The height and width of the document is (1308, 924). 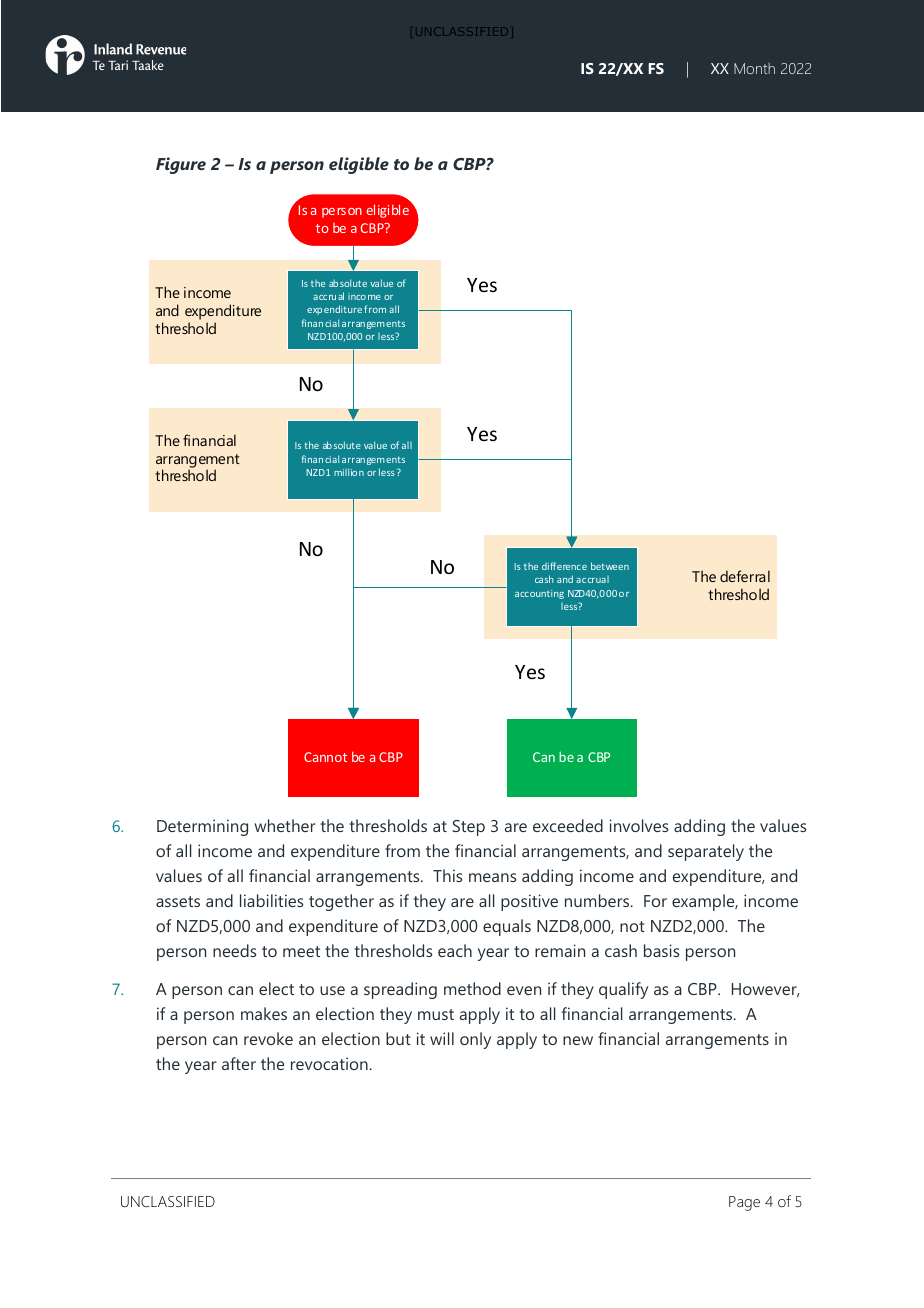 What do you see at coordinates (754, 68) in the document?
I see `Month` at bounding box center [754, 68].
